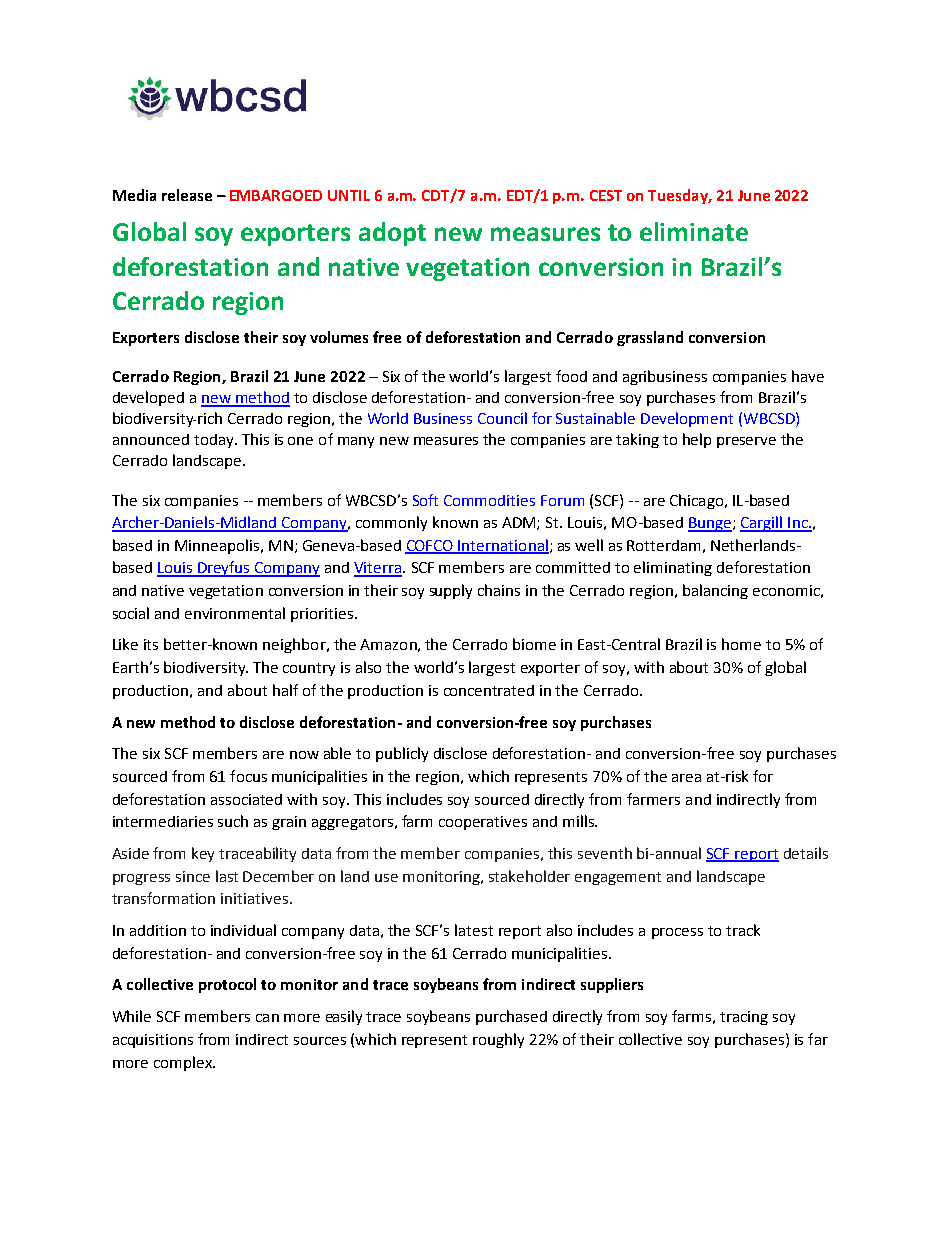  Describe the element at coordinates (184, 1063) in the page. I see `complex` at that location.
